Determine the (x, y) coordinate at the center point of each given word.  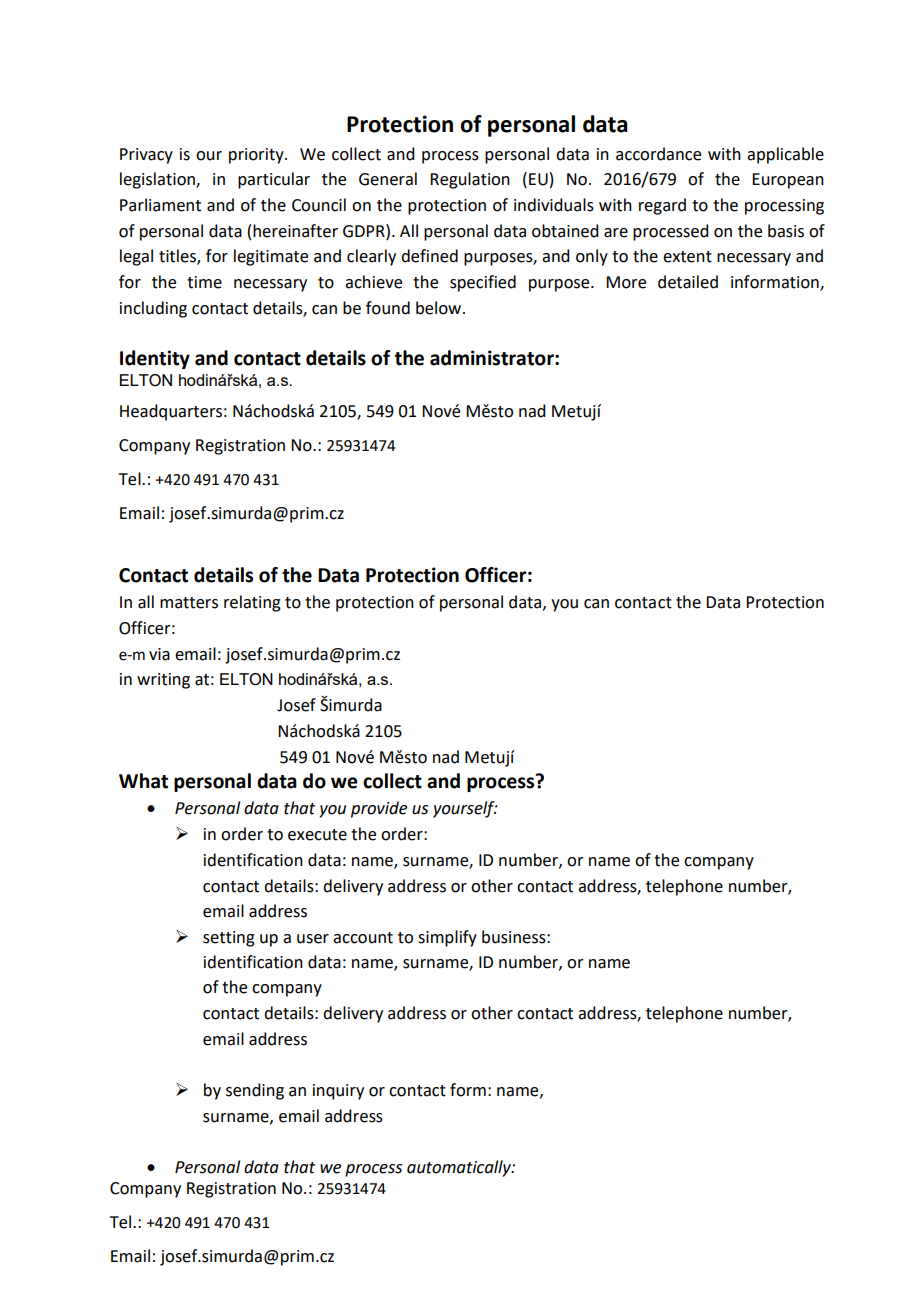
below (440, 308)
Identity (155, 359)
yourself (465, 809)
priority (257, 156)
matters (189, 603)
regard (662, 206)
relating (252, 603)
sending (255, 1091)
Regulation (470, 180)
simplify (447, 938)
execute (317, 835)
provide (379, 809)
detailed (688, 282)
